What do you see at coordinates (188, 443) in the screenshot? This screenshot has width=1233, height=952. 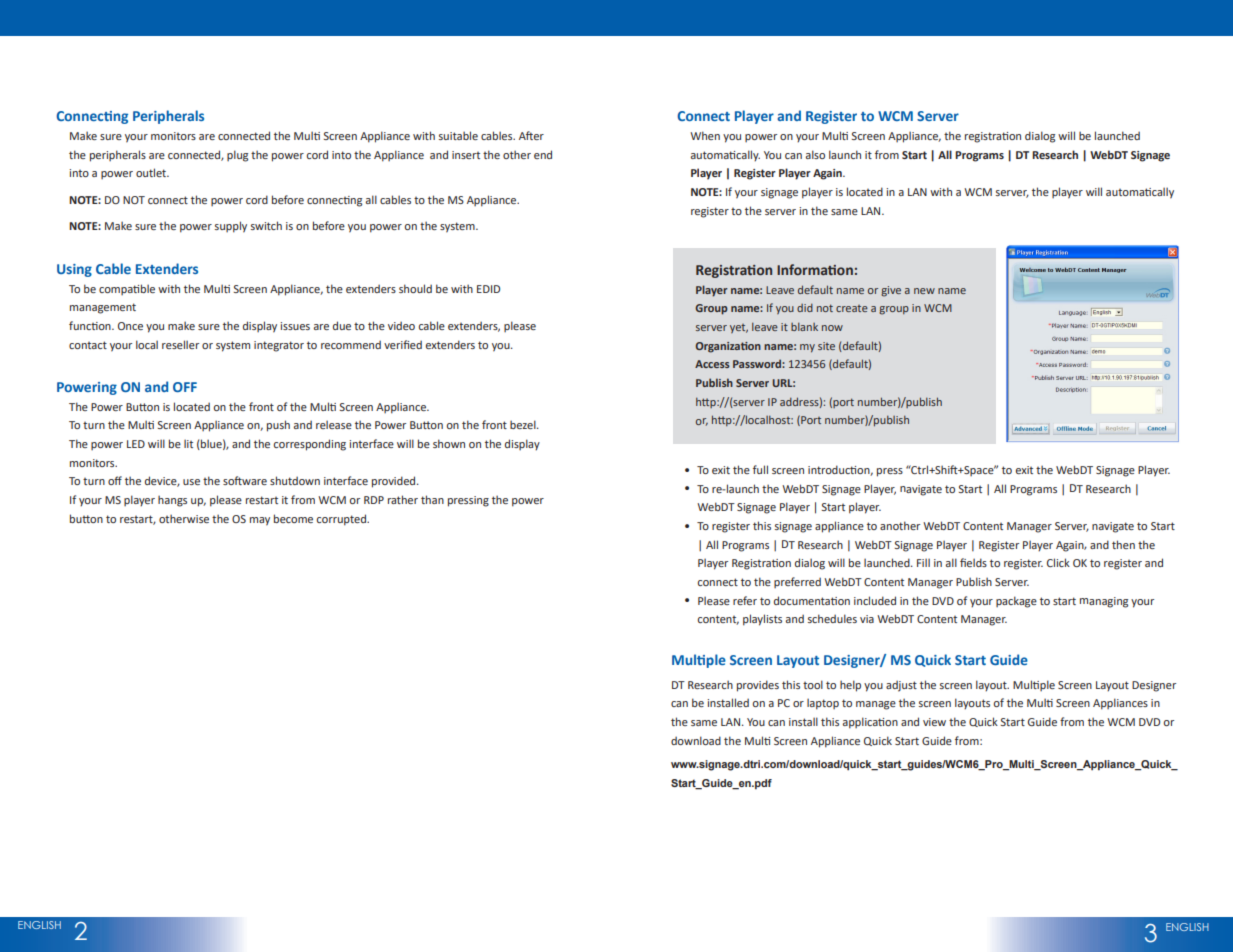 I see `lit` at bounding box center [188, 443].
